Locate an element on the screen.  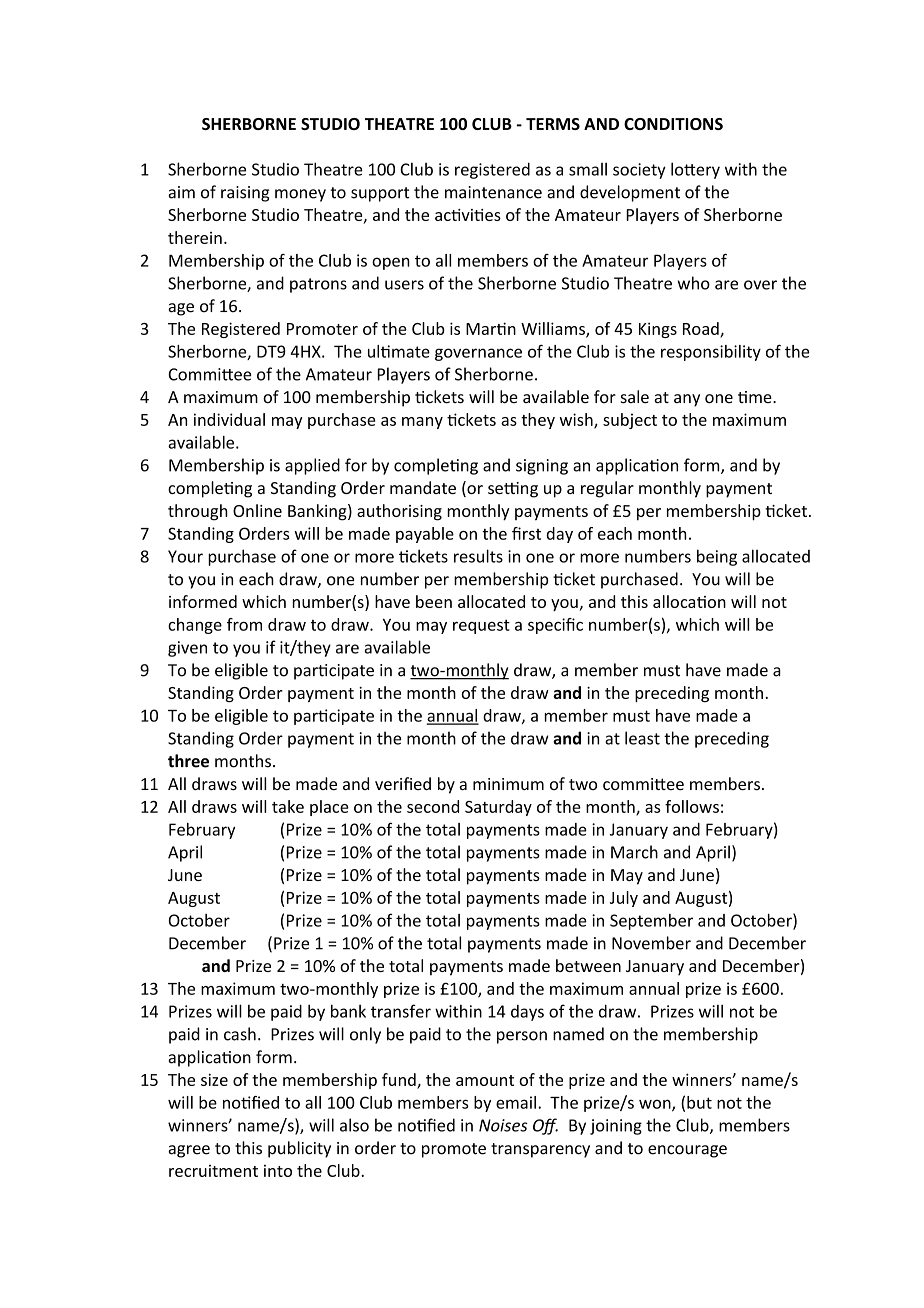
three is located at coordinates (188, 761).
